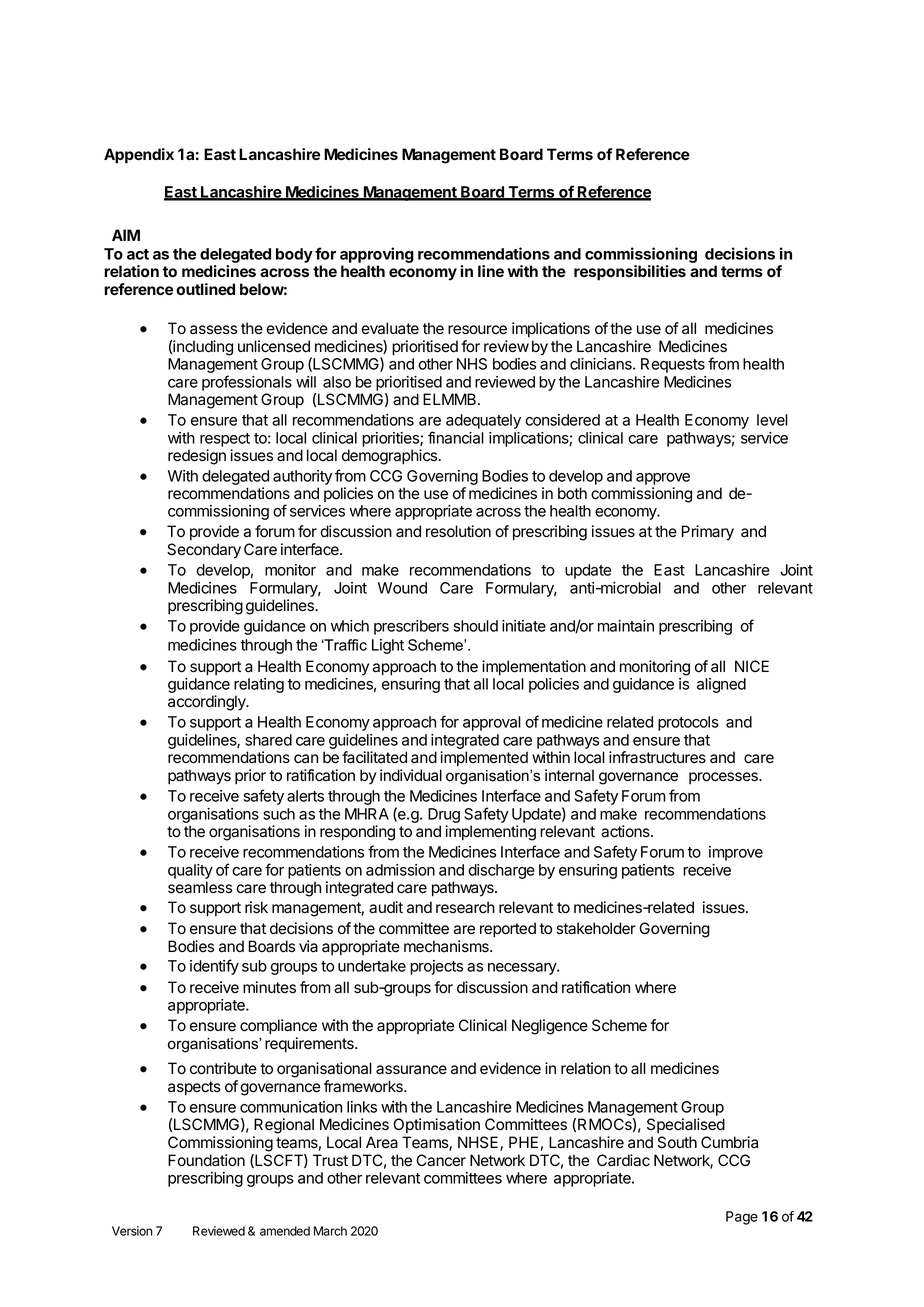  What do you see at coordinates (206, 1160) in the page?
I see `Foundation` at bounding box center [206, 1160].
